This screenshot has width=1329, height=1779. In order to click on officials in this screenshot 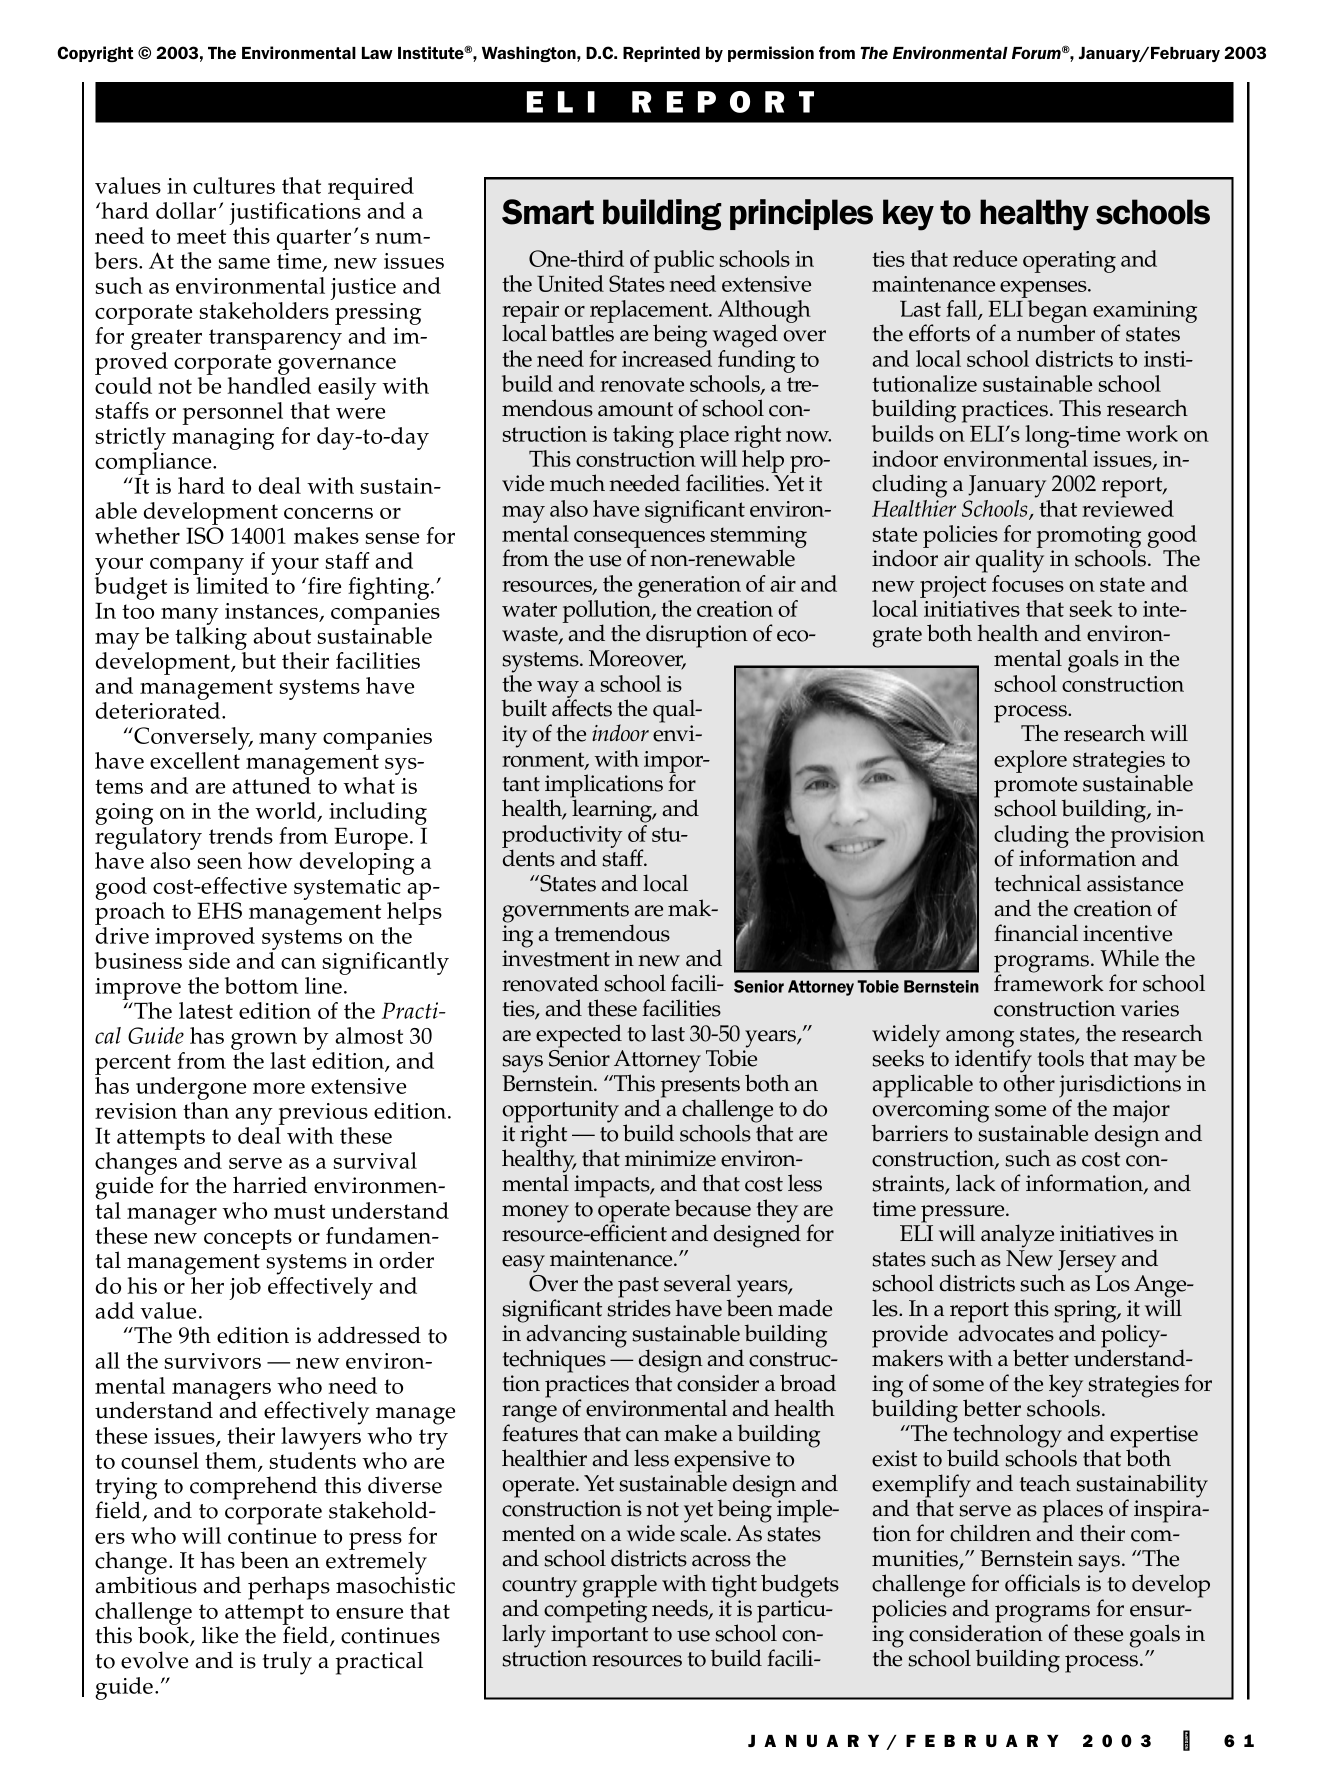, I will do `click(1042, 1583)`.
